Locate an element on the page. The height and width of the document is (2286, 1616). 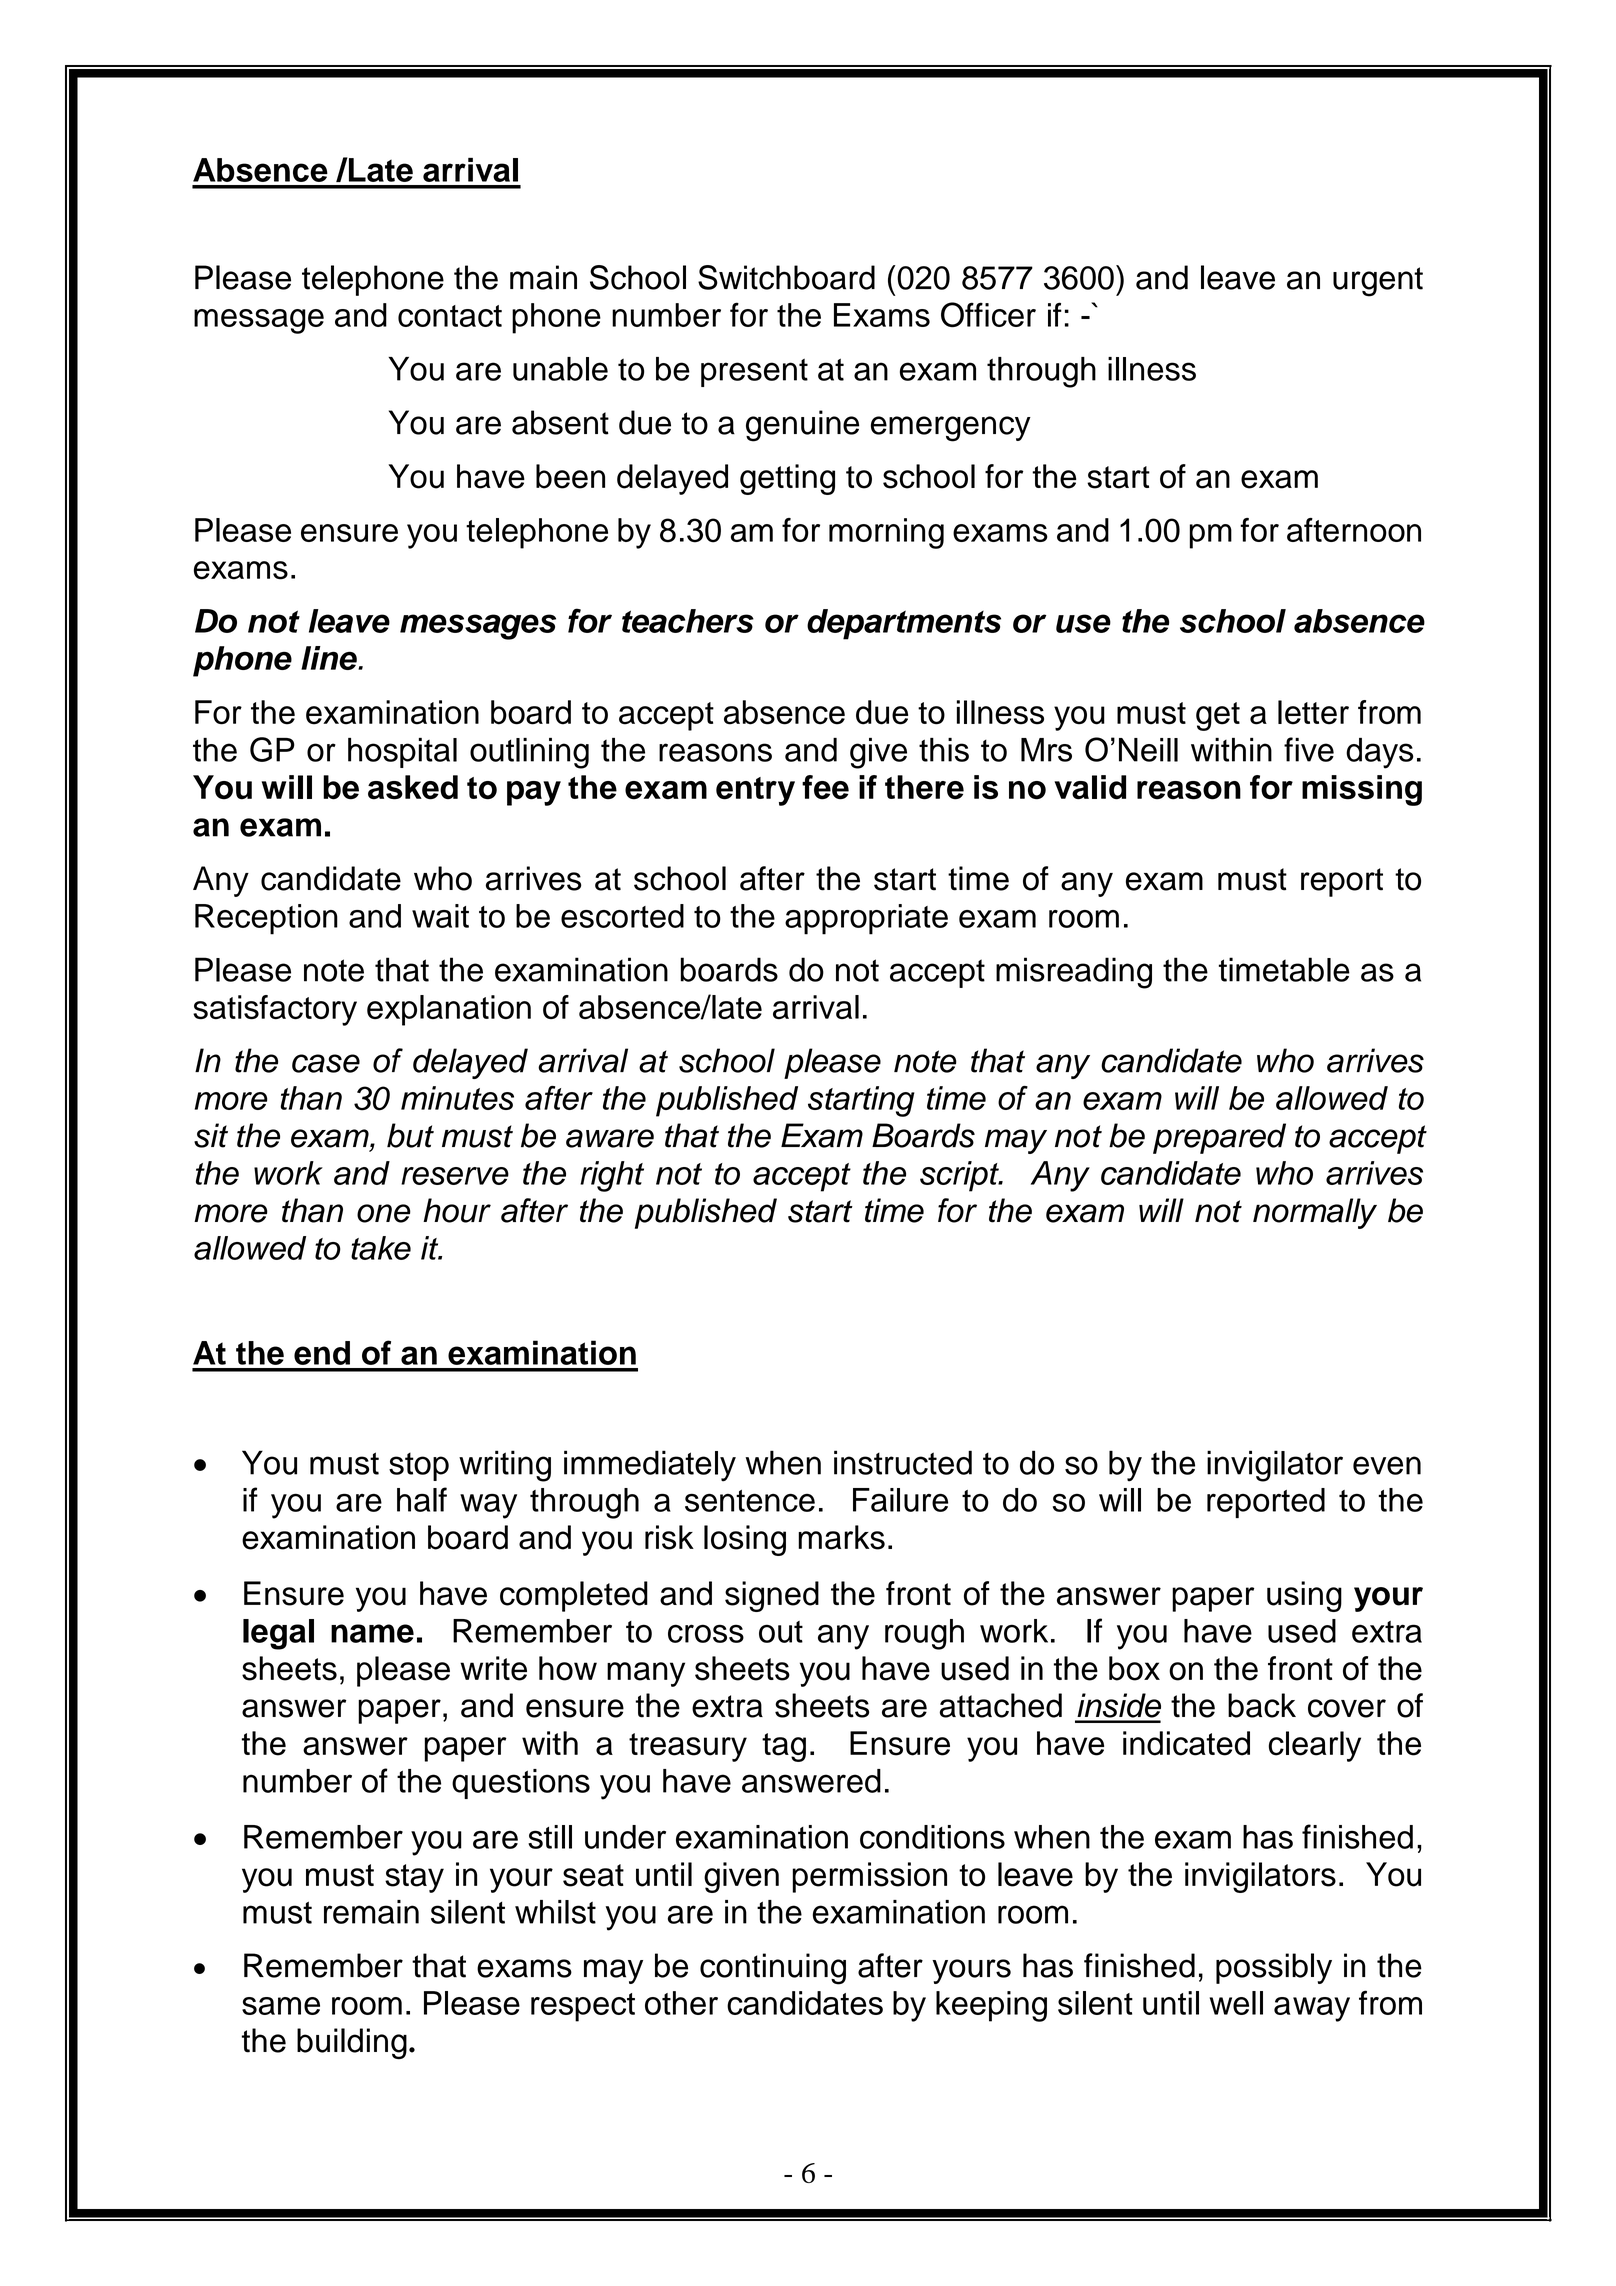
instructed is located at coordinates (903, 1462).
